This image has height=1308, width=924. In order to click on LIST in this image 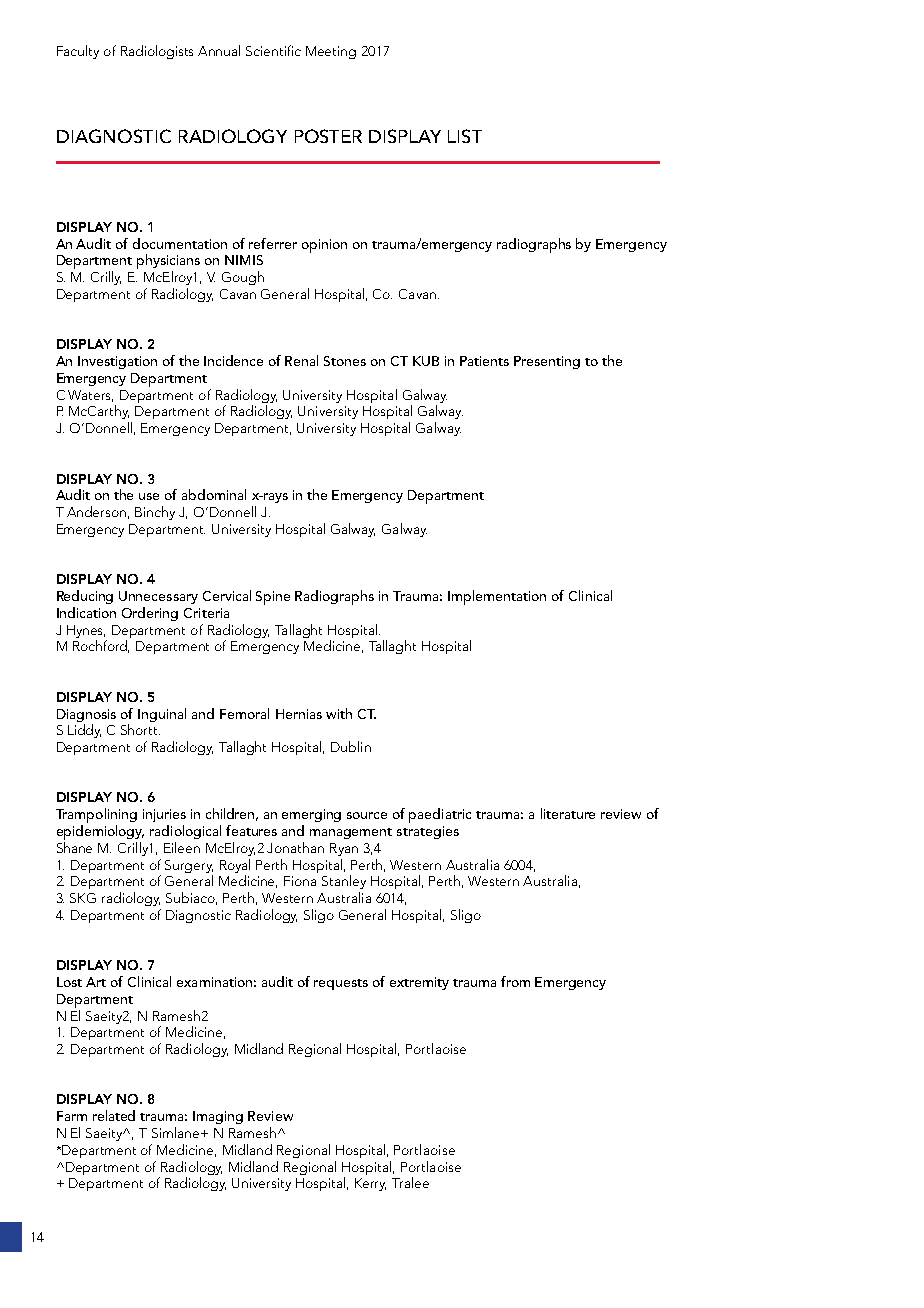, I will do `click(465, 136)`.
